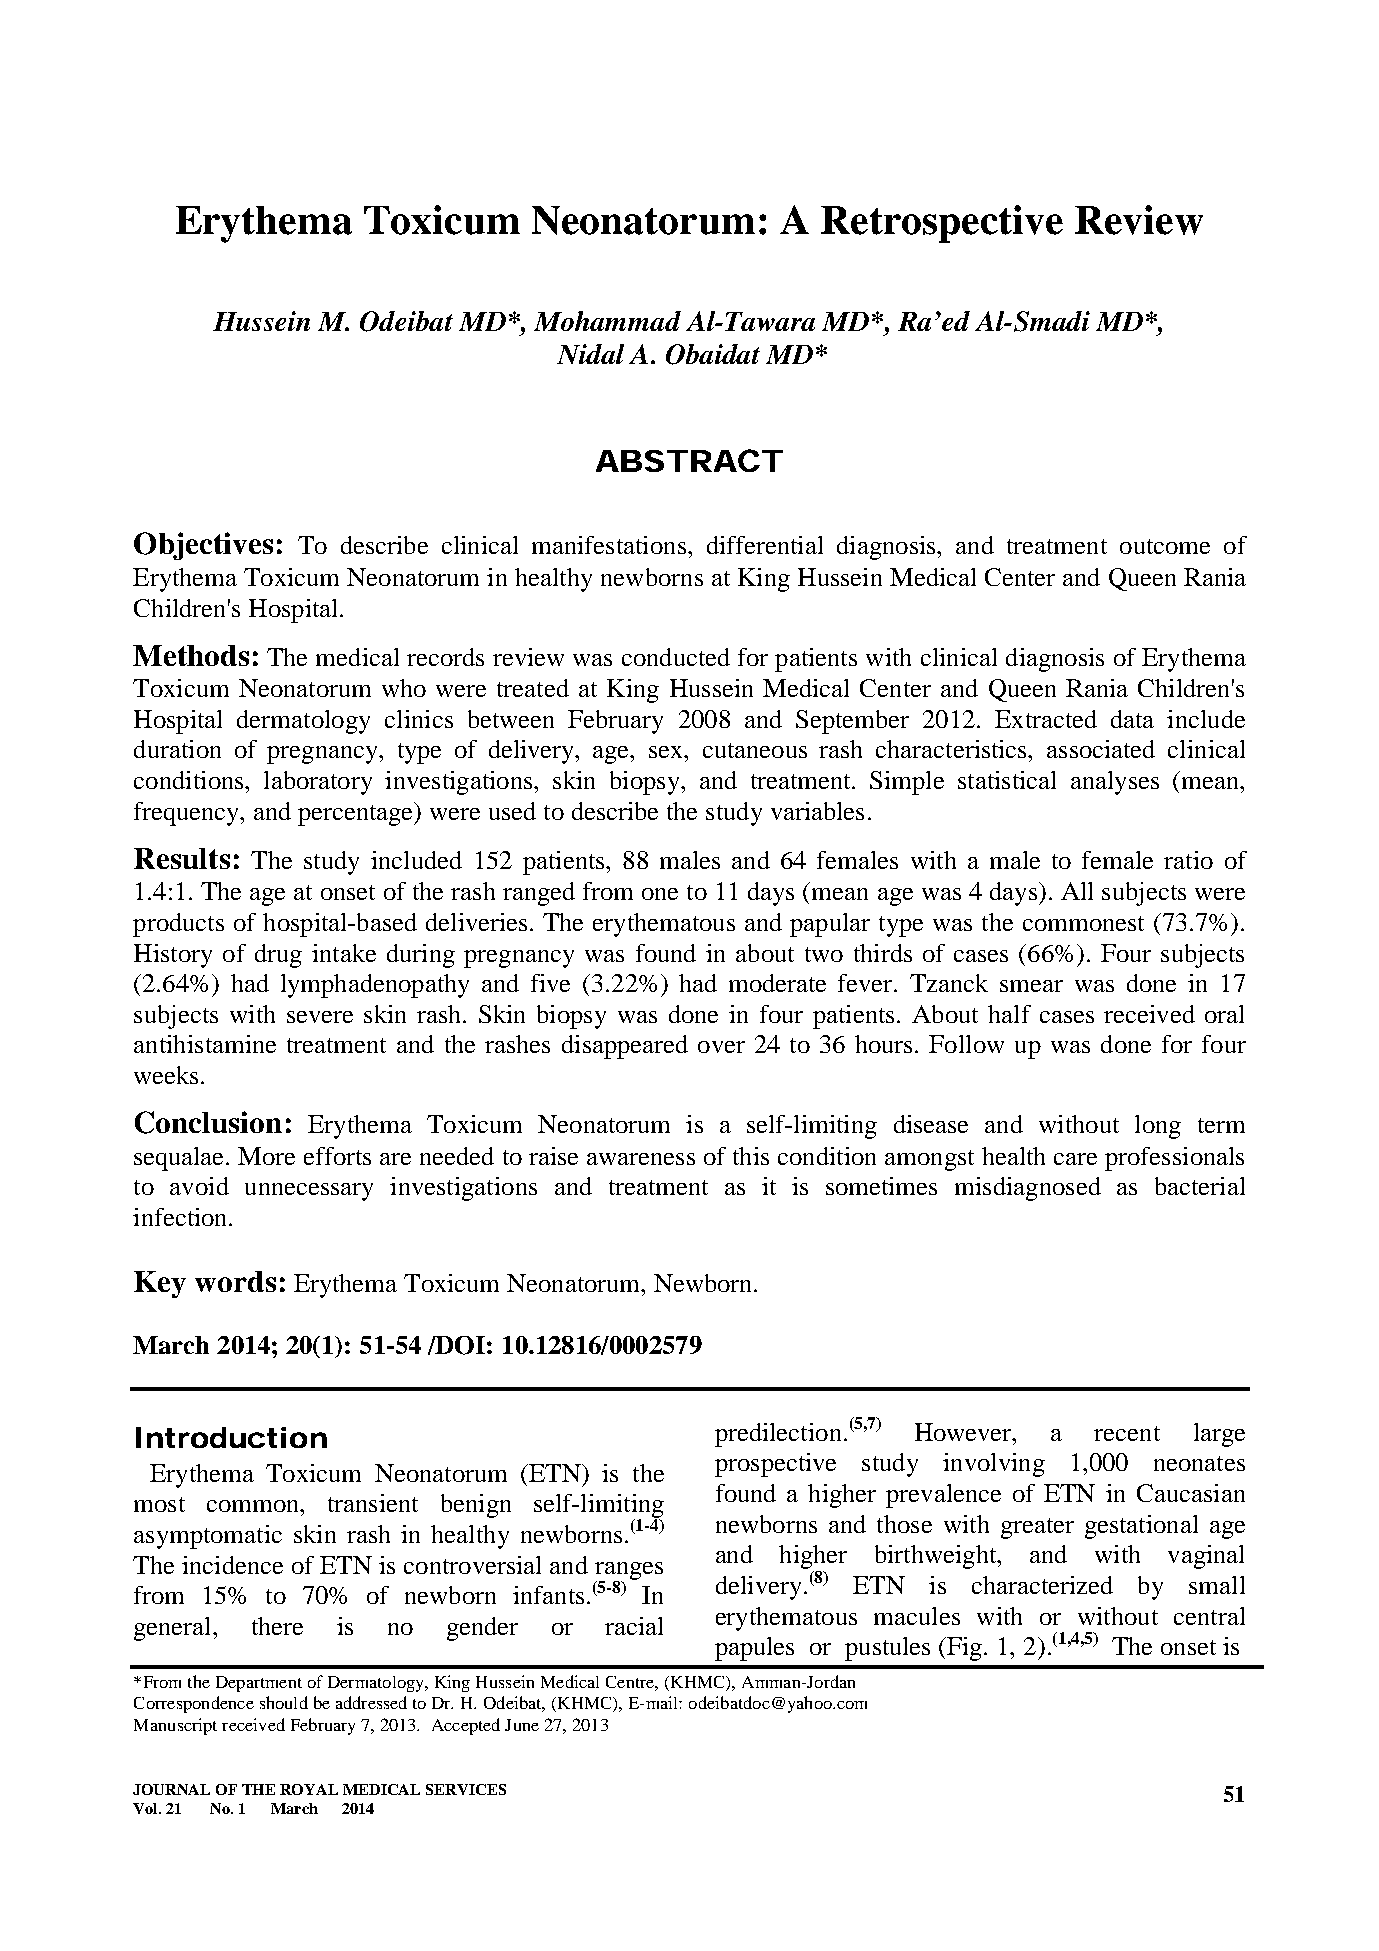 The image size is (1379, 1951). I want to click on Mohammad, so click(607, 321).
